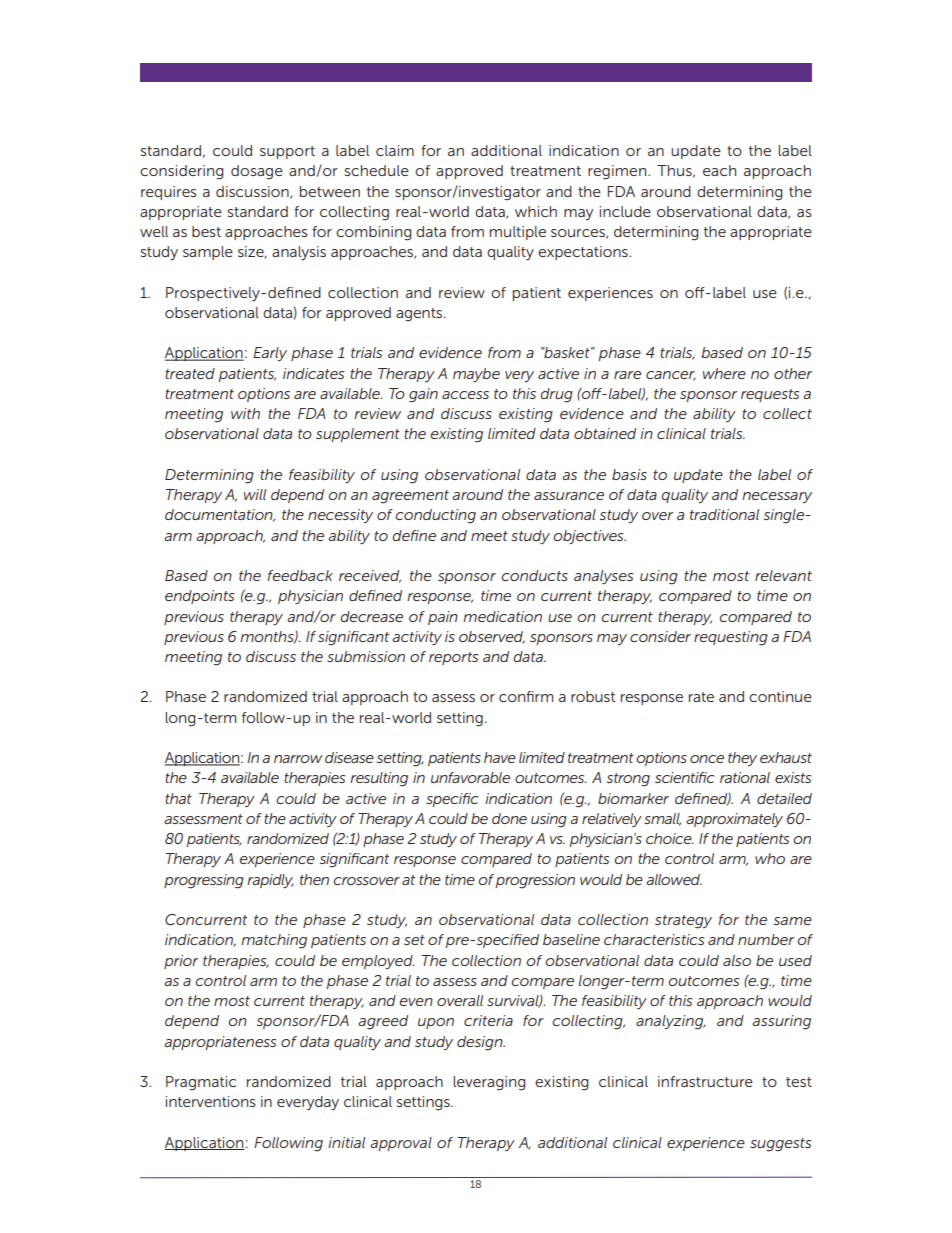 Image resolution: width=952 pixels, height=1233 pixels. What do you see at coordinates (500, 757) in the image?
I see `have` at bounding box center [500, 757].
